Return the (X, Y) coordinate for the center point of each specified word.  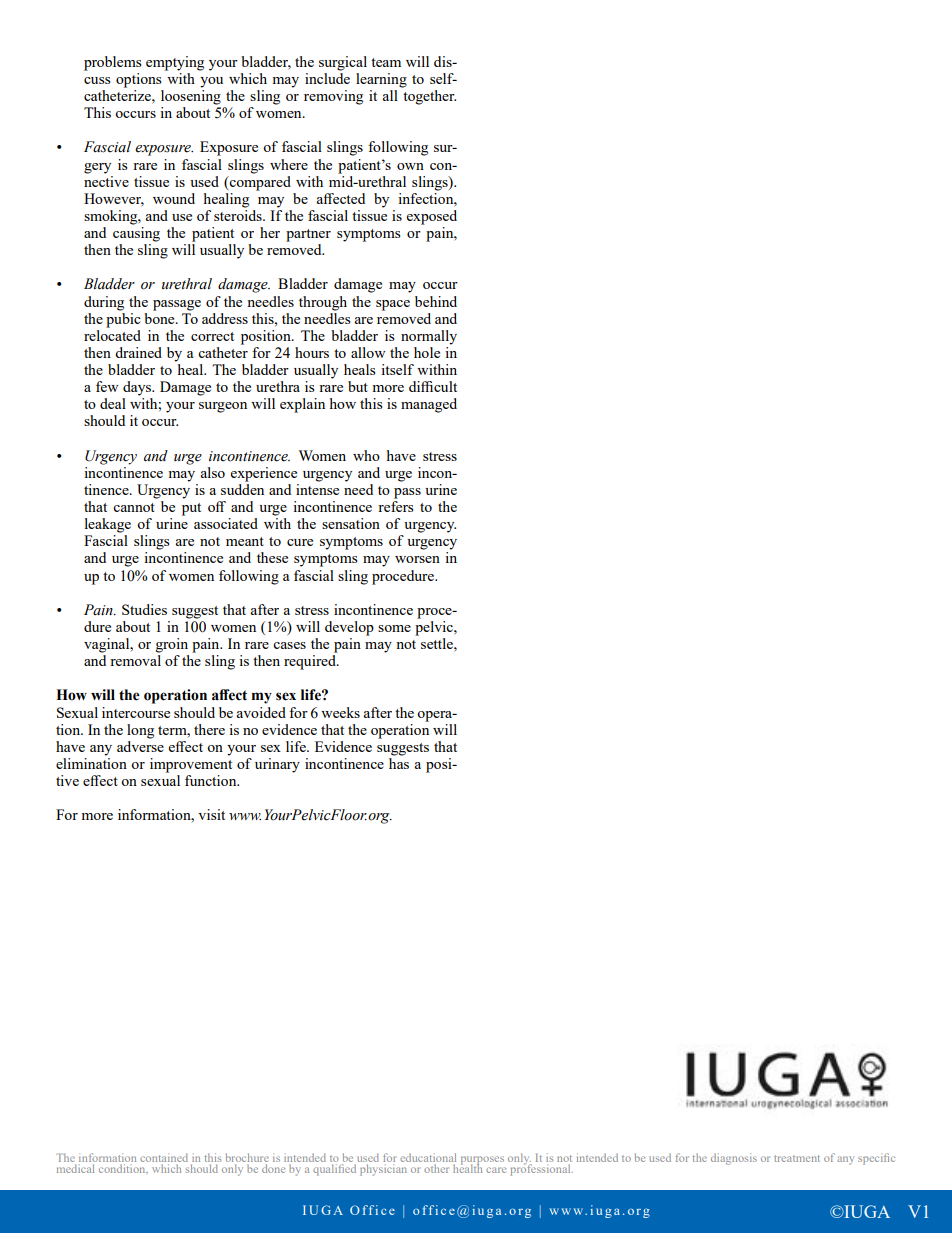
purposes (482, 1161)
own (410, 166)
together (429, 97)
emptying (175, 63)
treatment (797, 1158)
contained (164, 1159)
